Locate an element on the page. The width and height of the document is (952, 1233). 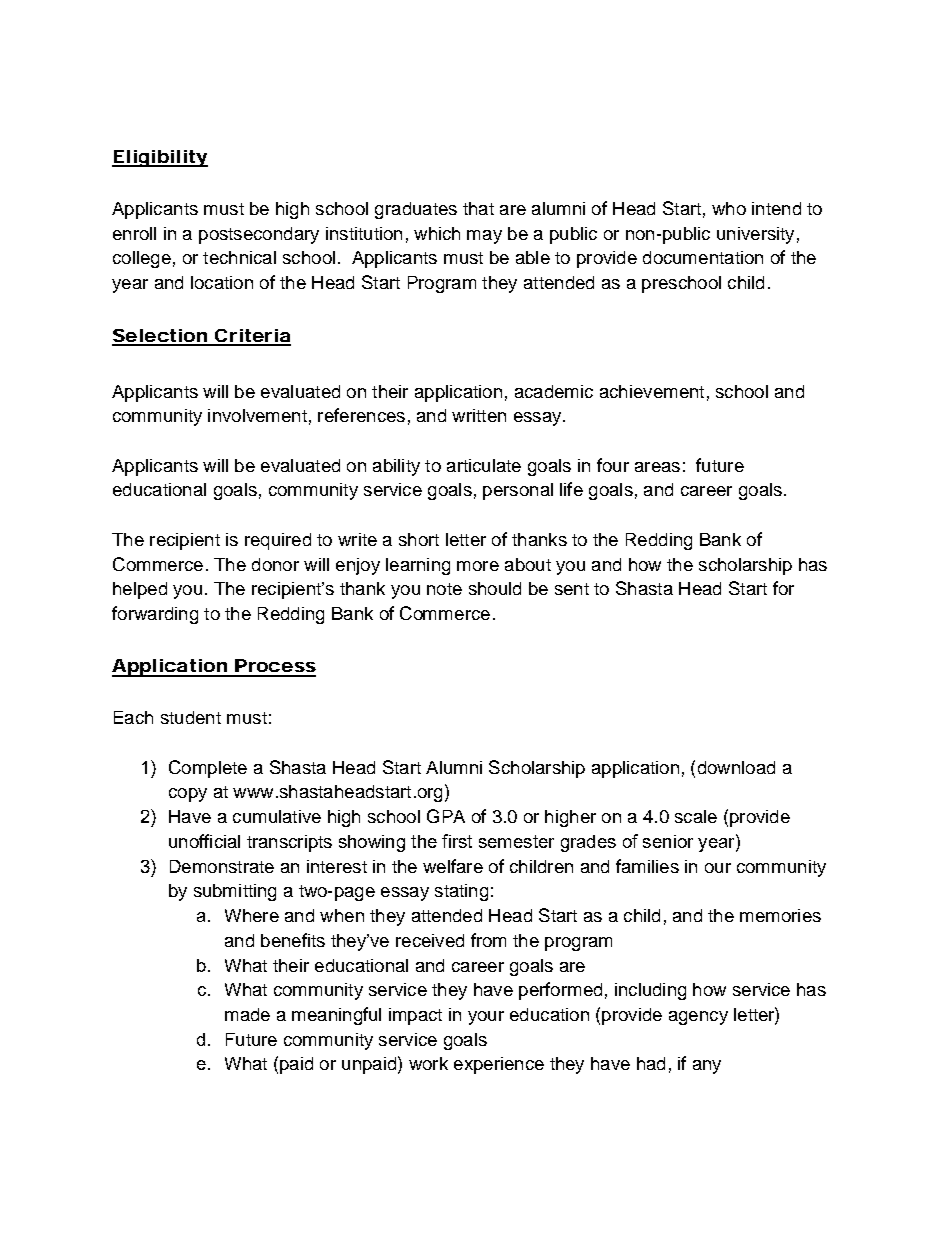
your is located at coordinates (486, 1018).
